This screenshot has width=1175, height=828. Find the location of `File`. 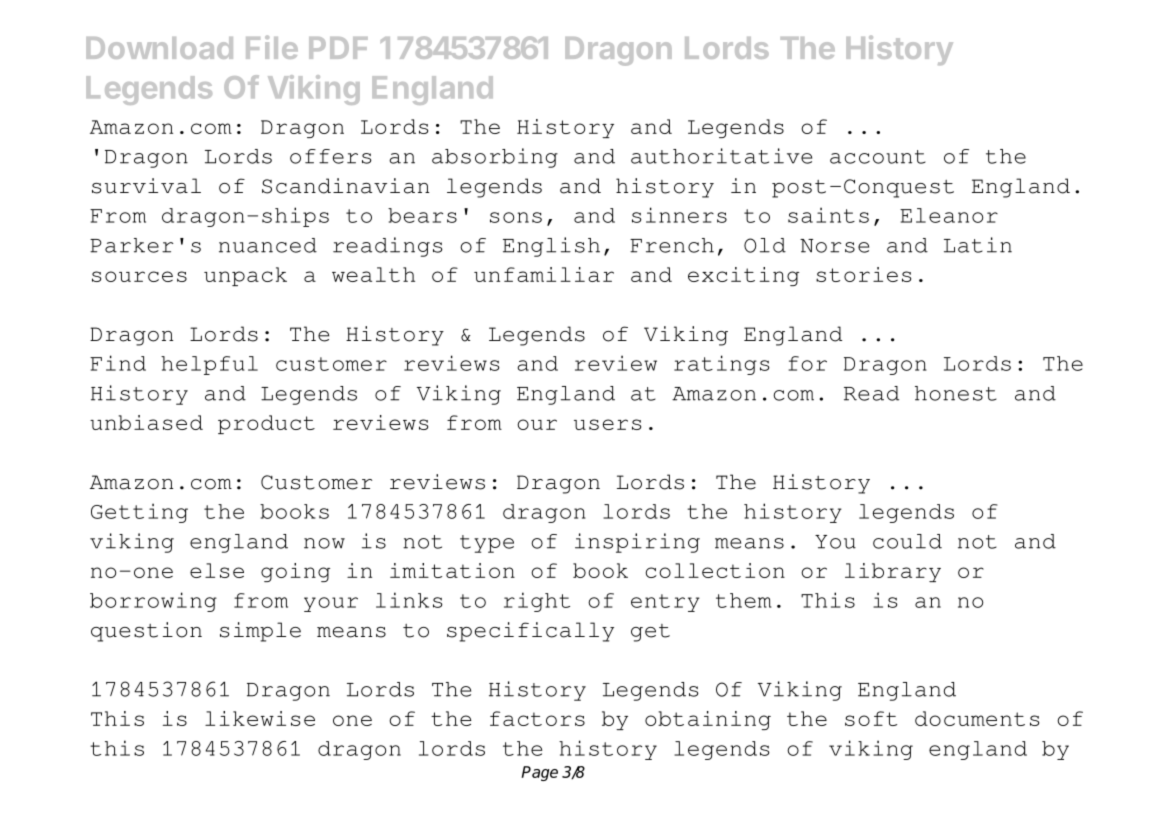

File is located at coordinates (272, 47).
